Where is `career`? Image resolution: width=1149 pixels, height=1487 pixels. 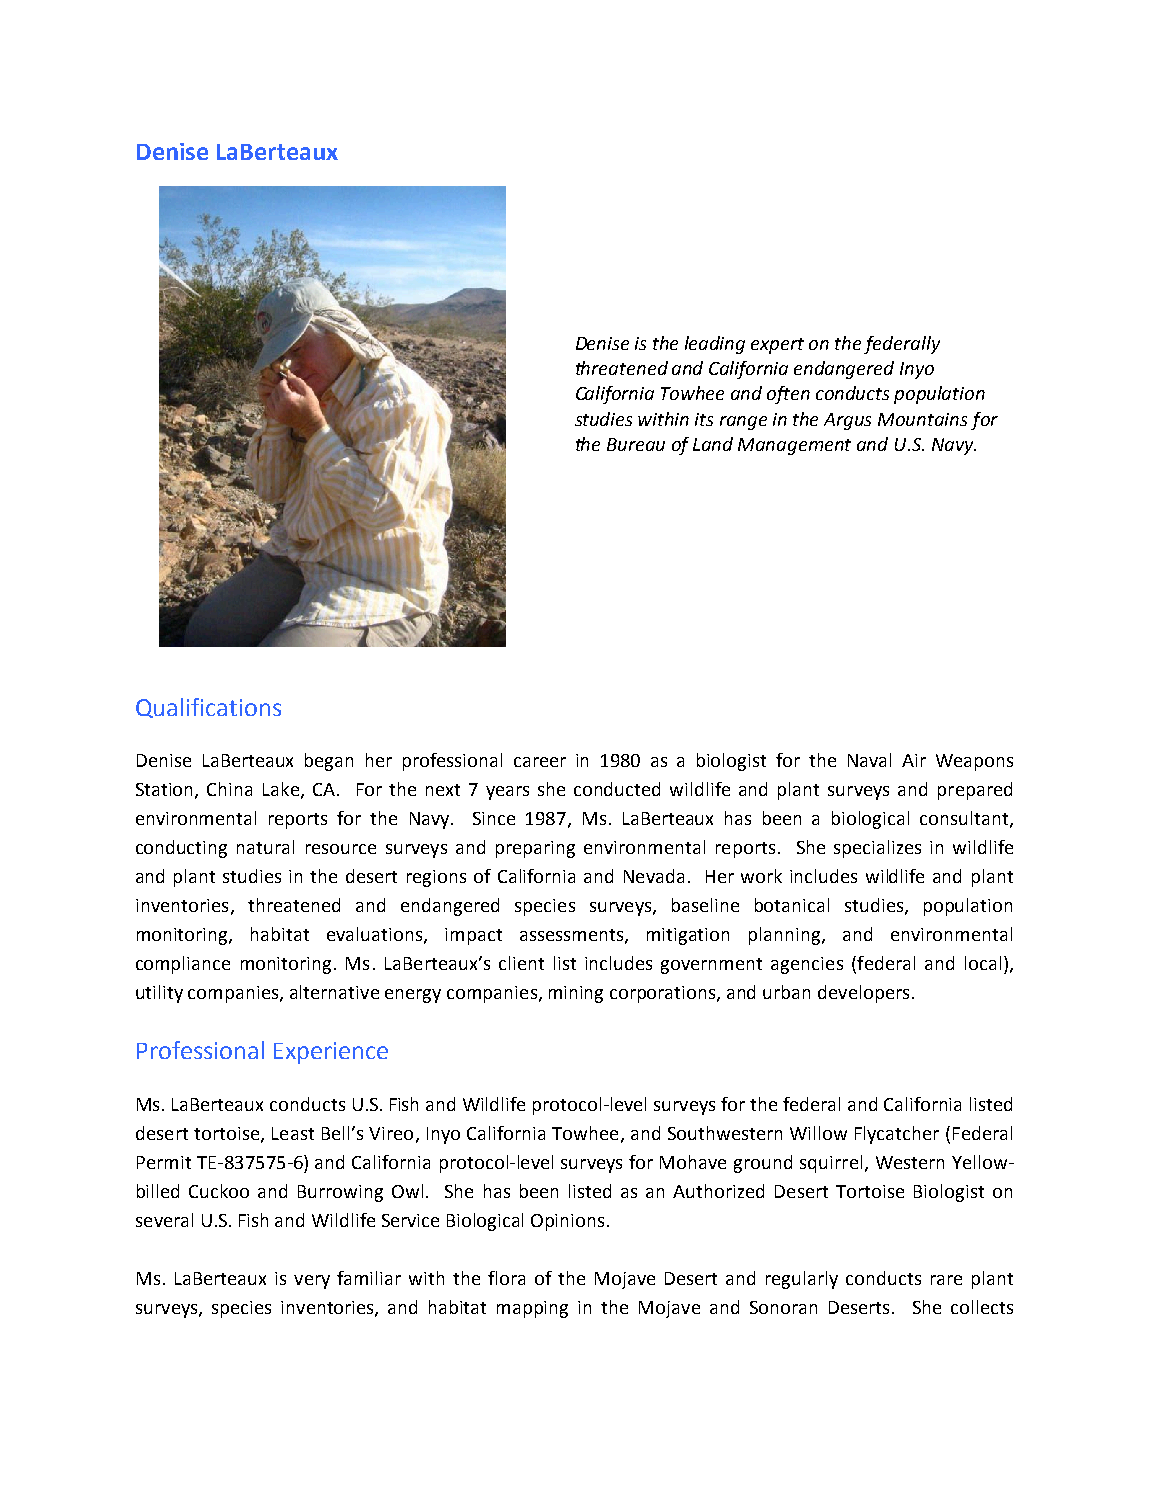
career is located at coordinates (540, 762).
